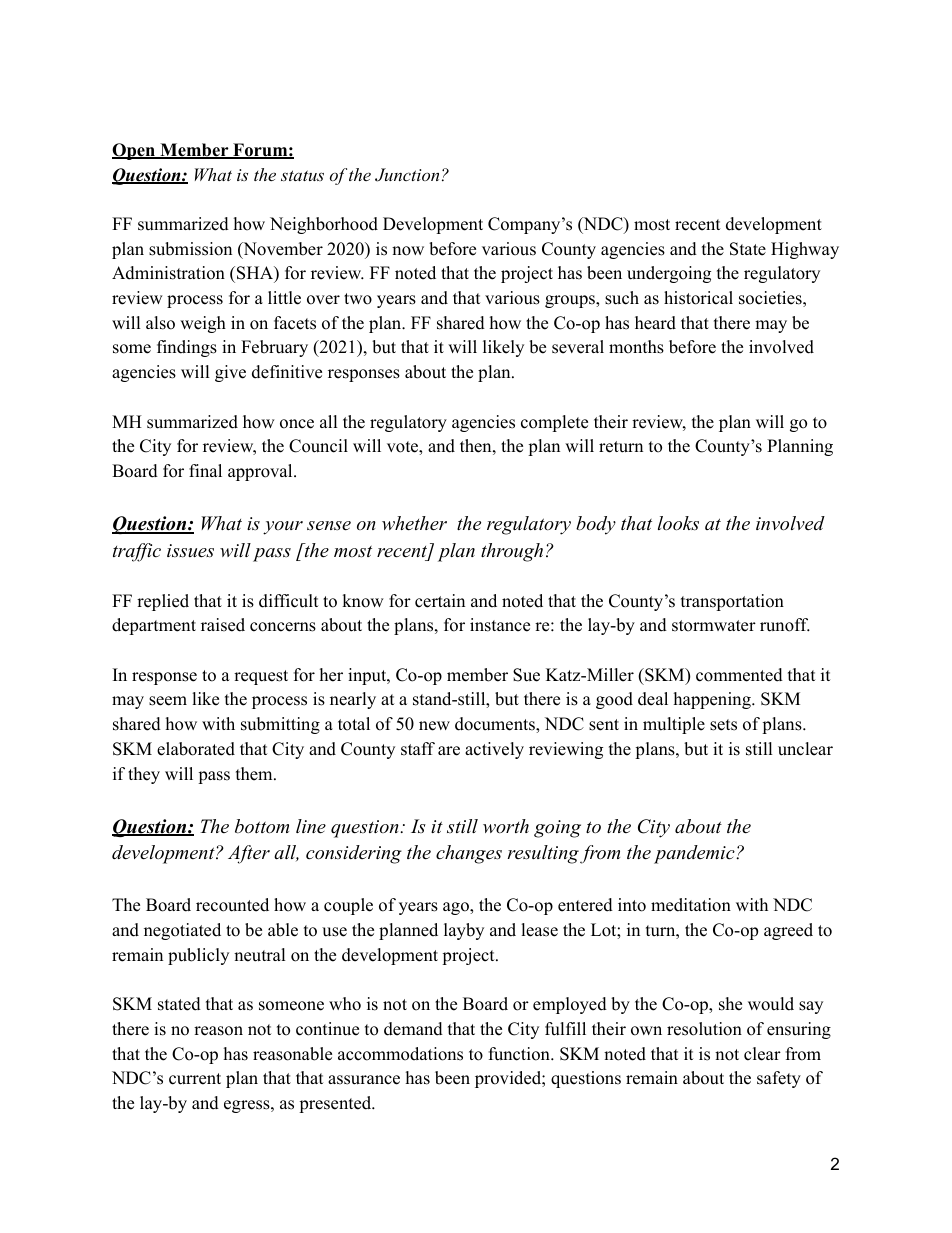  What do you see at coordinates (223, 625) in the page?
I see `raised` at bounding box center [223, 625].
